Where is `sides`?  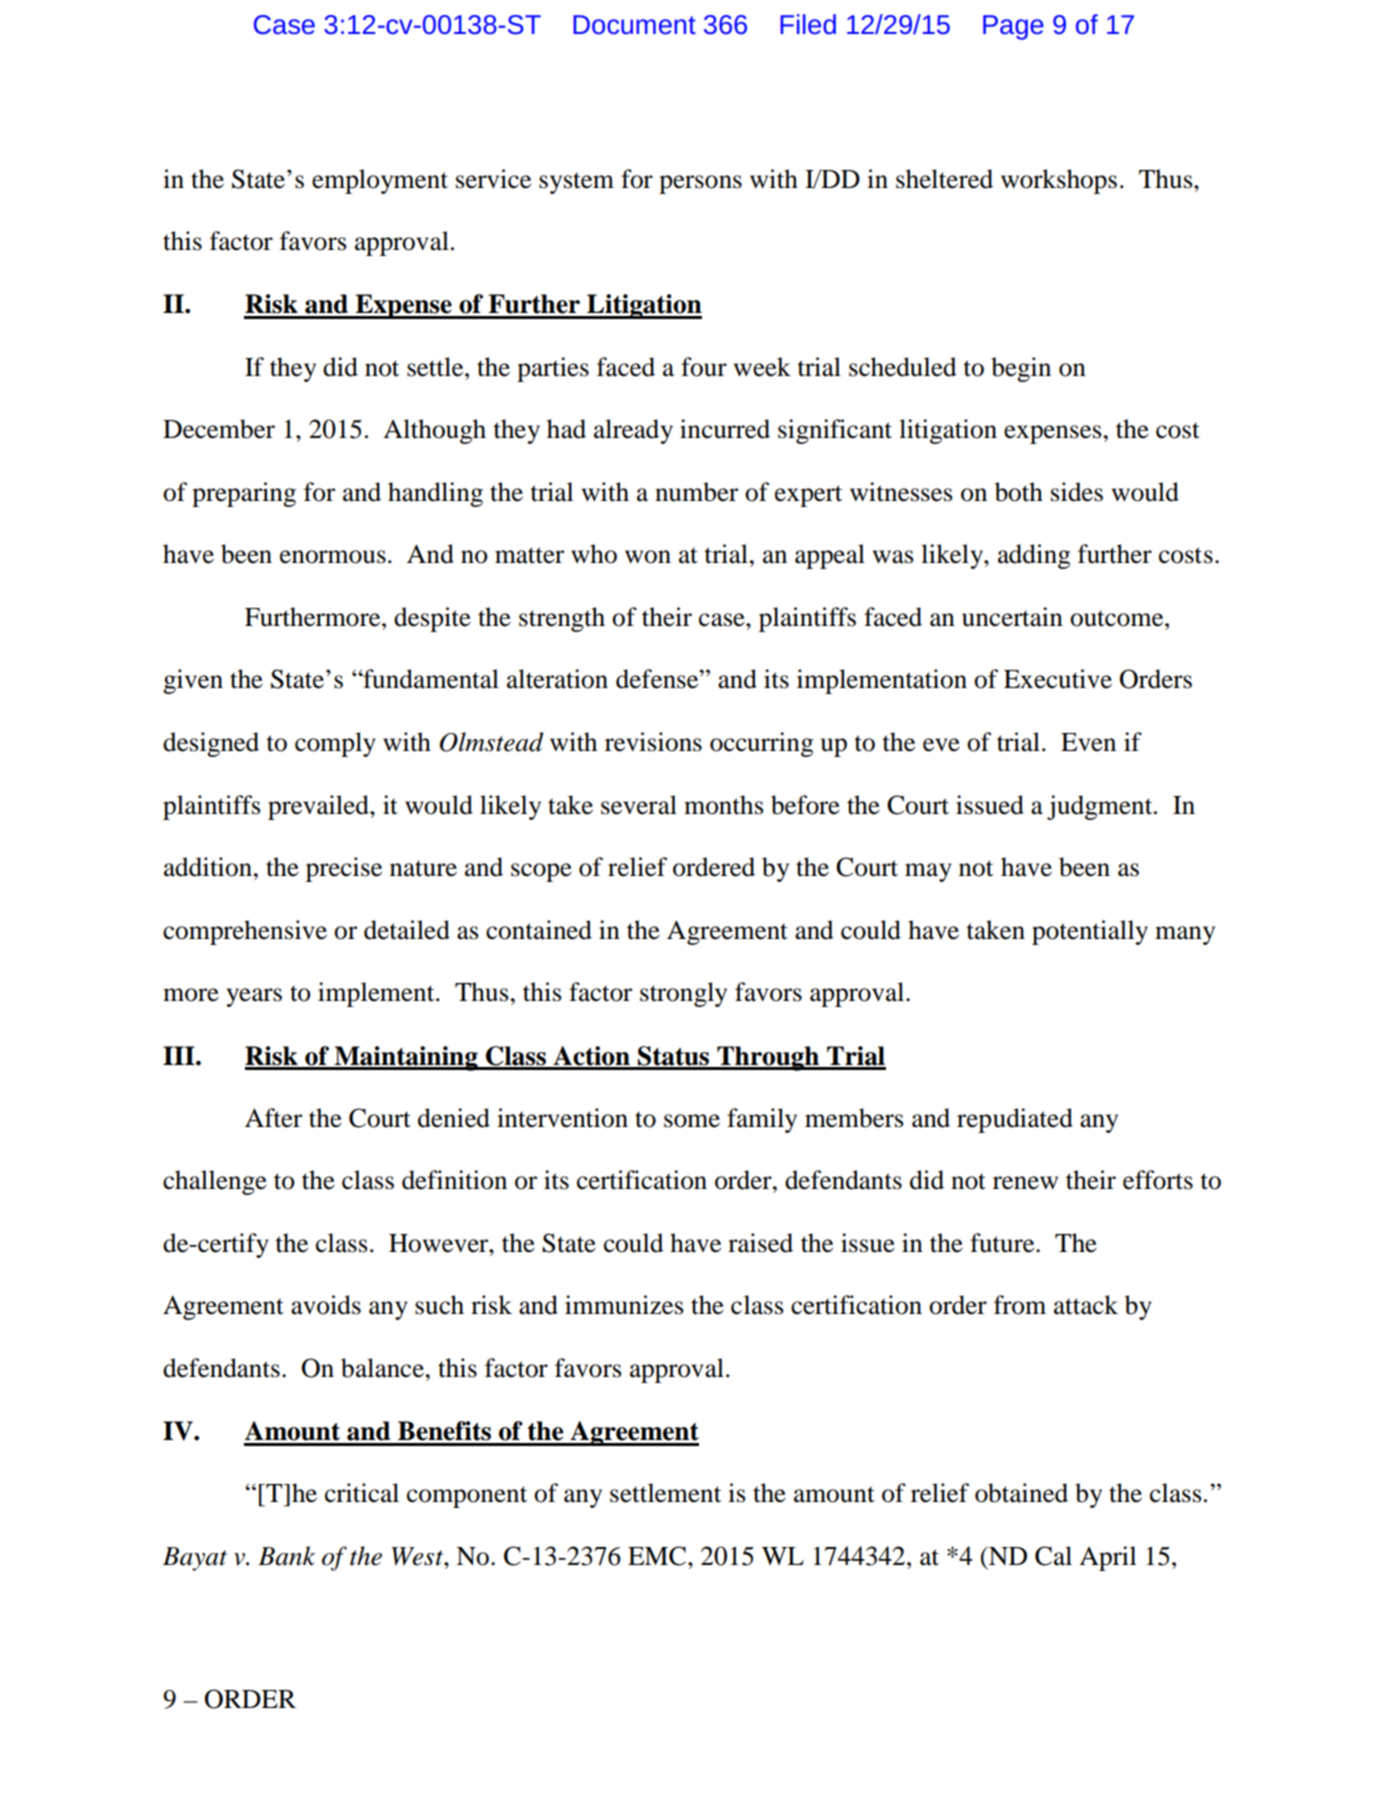
sides is located at coordinates (1077, 492).
